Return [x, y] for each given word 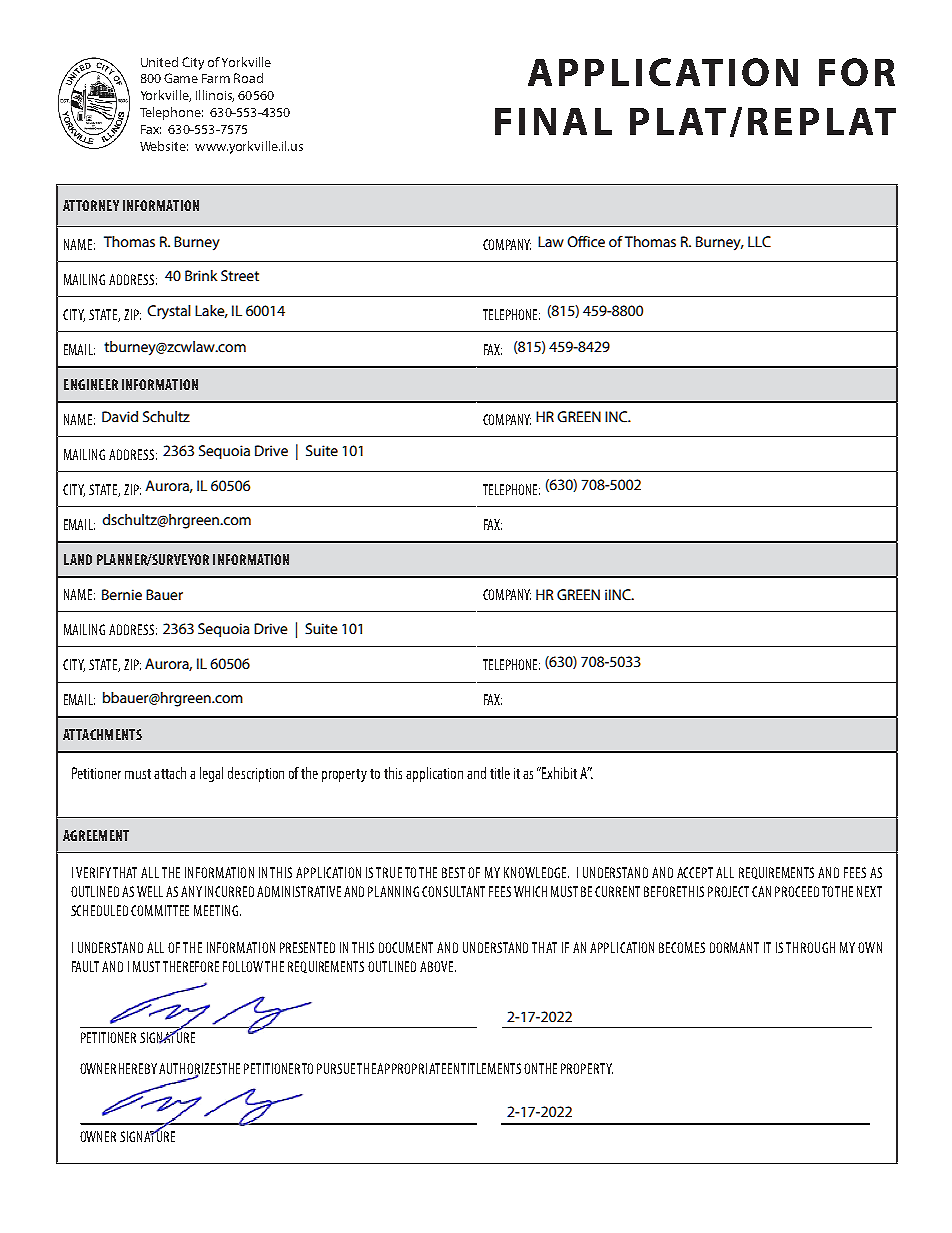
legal [211, 774]
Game [181, 78]
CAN [761, 891]
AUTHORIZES [191, 1070]
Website [164, 146]
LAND [78, 559]
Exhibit [559, 773]
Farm [216, 78]
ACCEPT [695, 872]
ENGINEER [91, 384]
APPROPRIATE [411, 1068]
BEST [453, 872]
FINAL [553, 121]
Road [248, 78]
